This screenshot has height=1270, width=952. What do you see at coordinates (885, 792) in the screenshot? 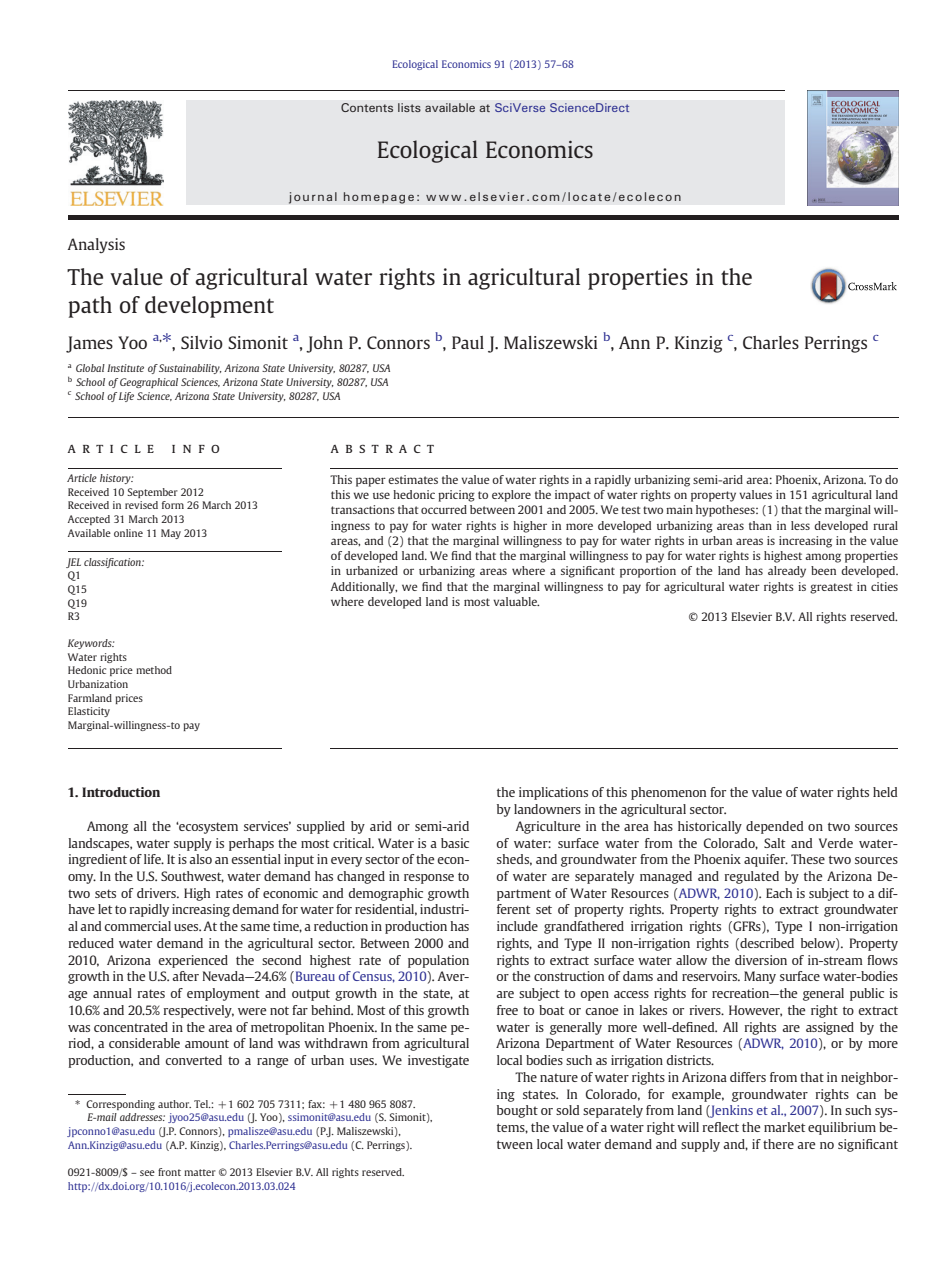
I see `held` at bounding box center [885, 792].
